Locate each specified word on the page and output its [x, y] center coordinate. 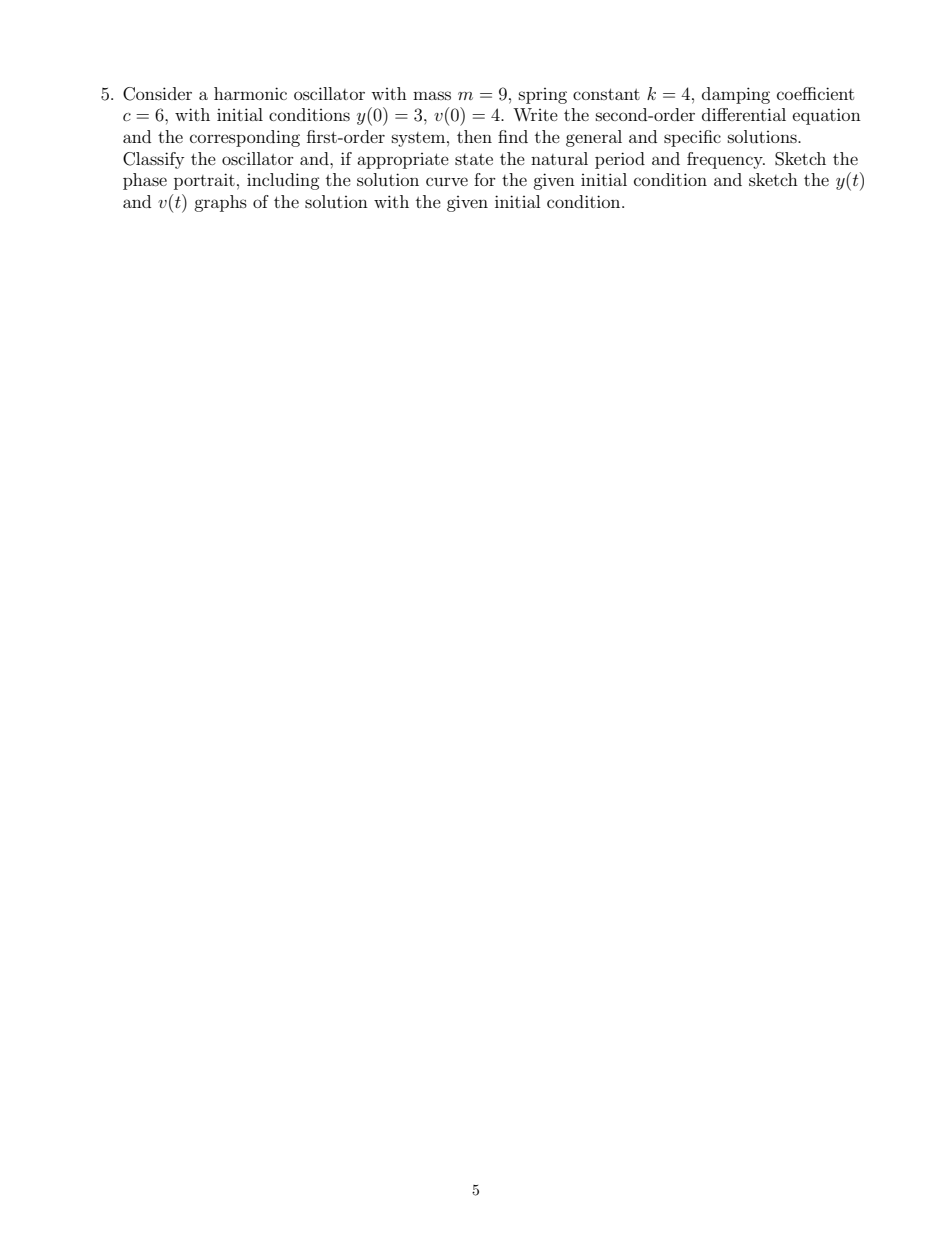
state [474, 159]
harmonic [250, 93]
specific [692, 138]
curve [447, 181]
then [474, 136]
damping [736, 95]
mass [432, 95]
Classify [153, 160]
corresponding [245, 138]
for [485, 179]
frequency [726, 160]
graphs [220, 203]
